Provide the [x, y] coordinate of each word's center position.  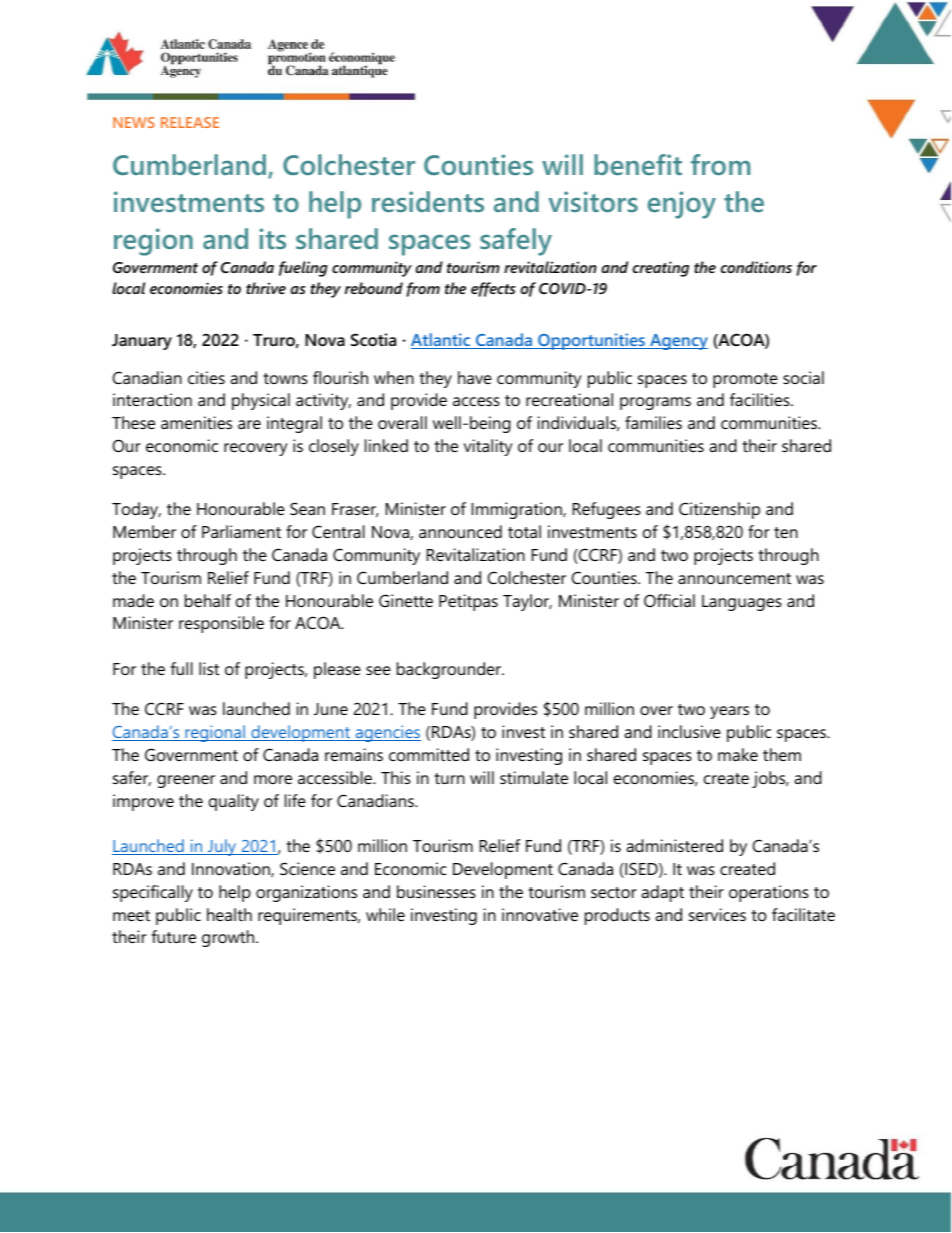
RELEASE [190, 122]
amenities [196, 422]
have [475, 377]
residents [428, 201]
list [209, 668]
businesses [436, 891]
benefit [638, 164]
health [229, 914]
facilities [761, 399]
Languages [742, 603]
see [378, 670]
